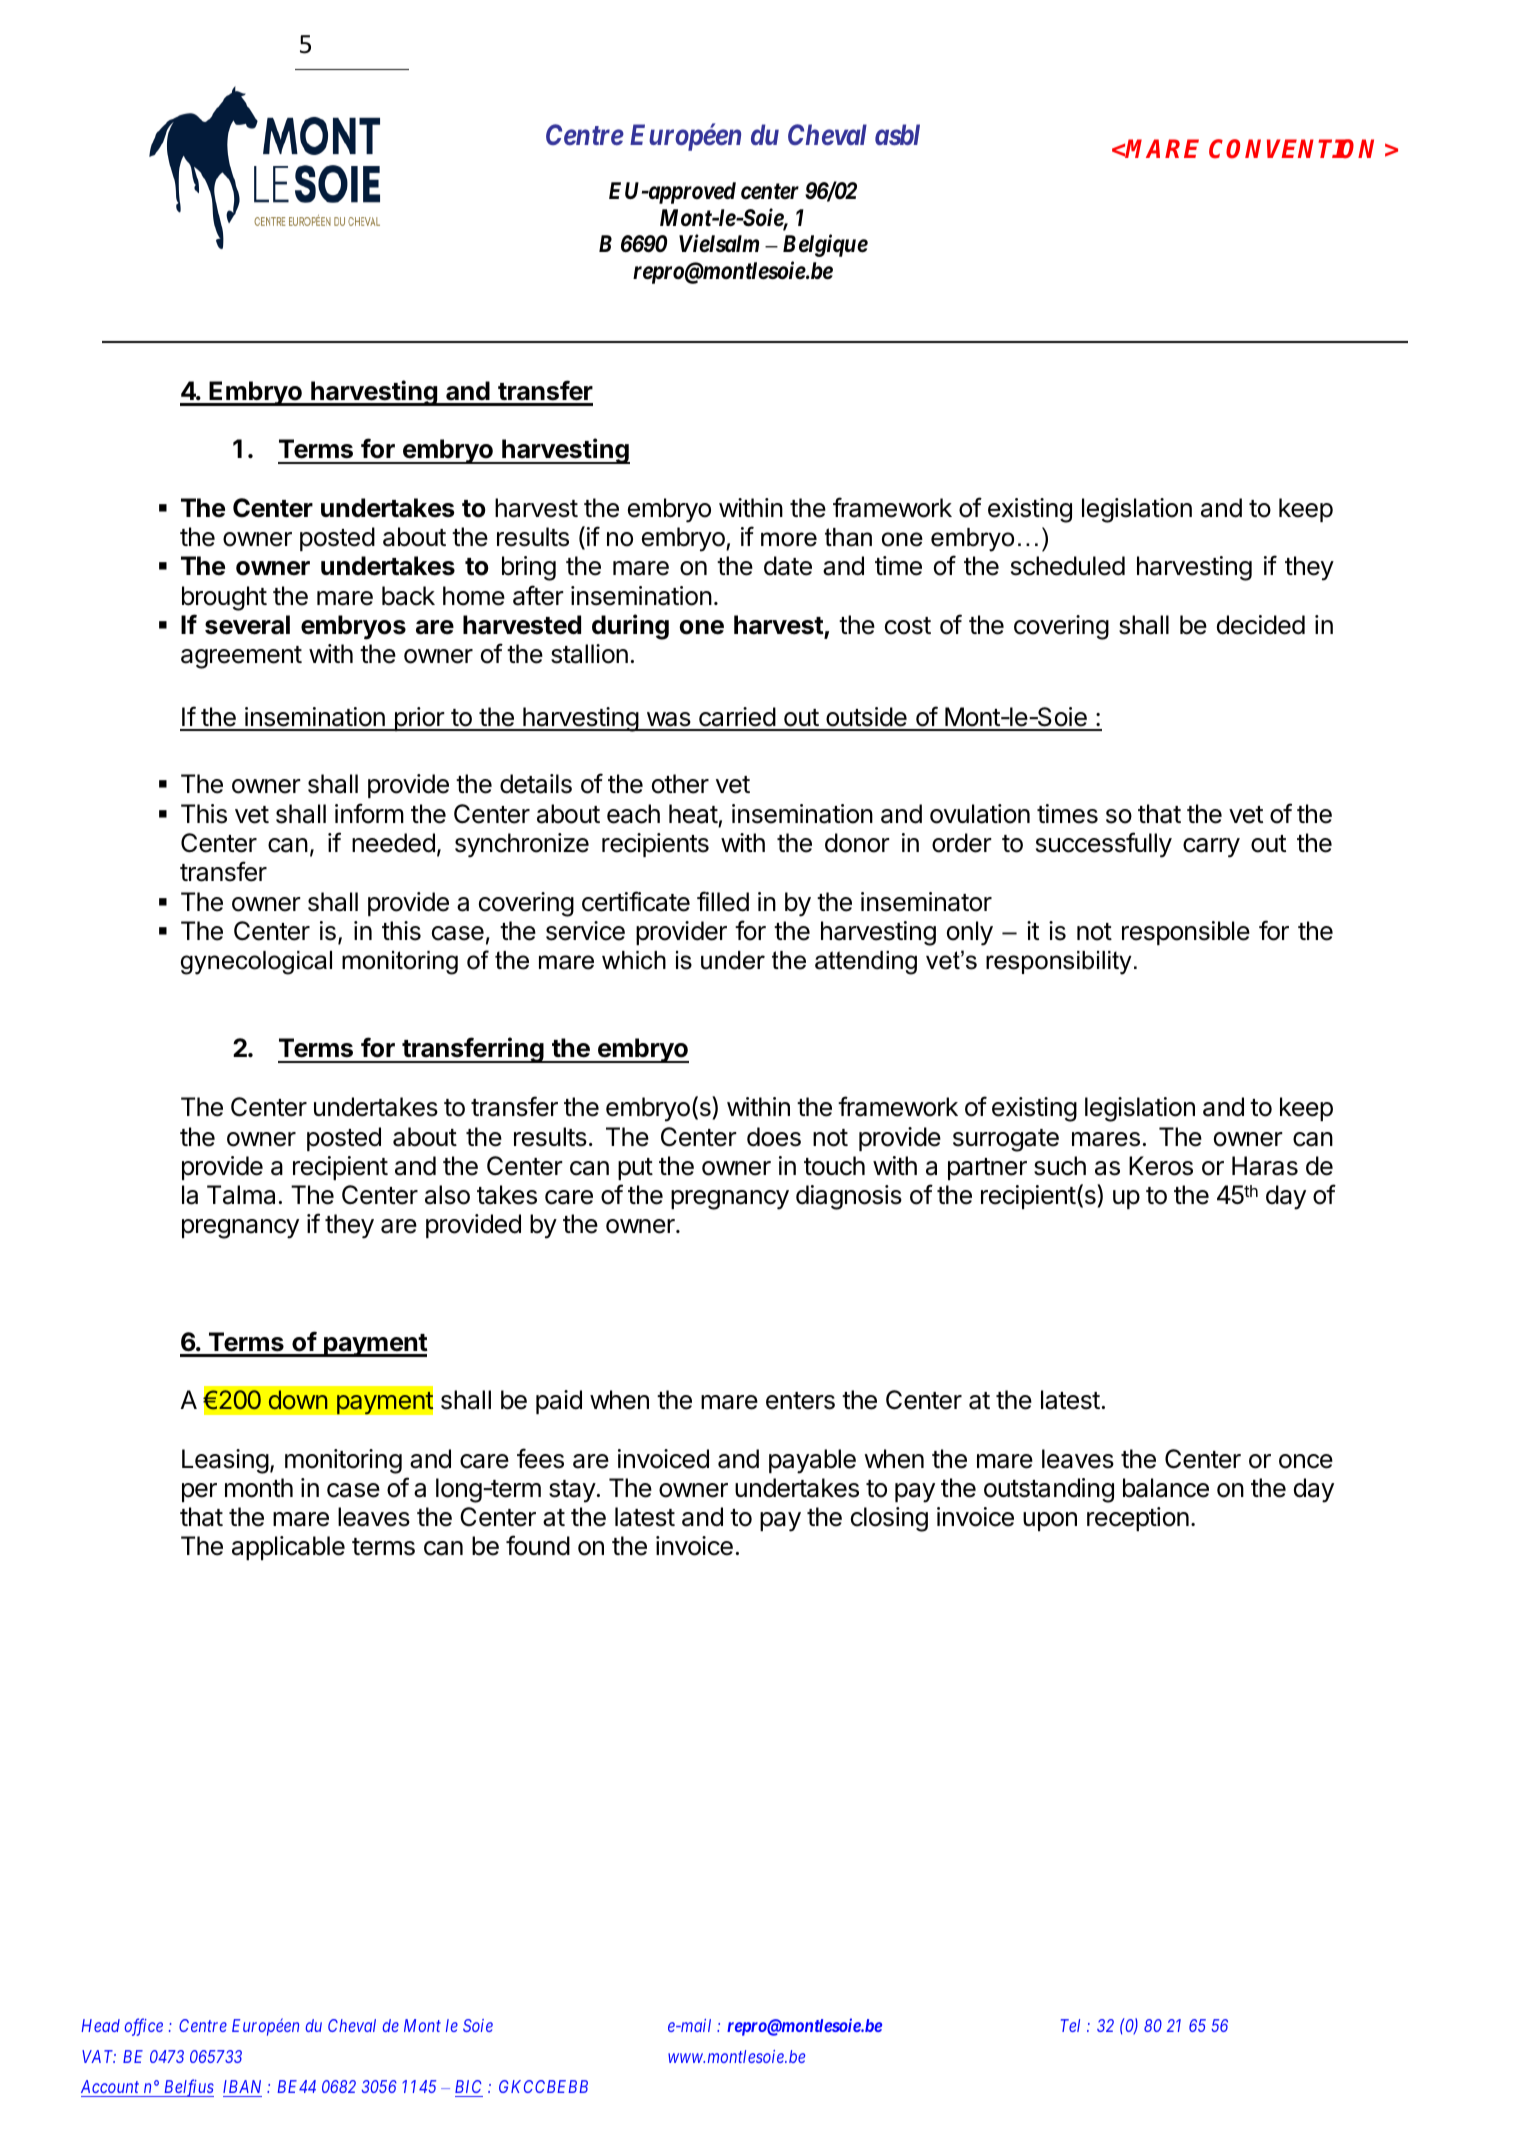 The image size is (1514, 2142). What do you see at coordinates (1186, 933) in the screenshot?
I see `responsible` at bounding box center [1186, 933].
